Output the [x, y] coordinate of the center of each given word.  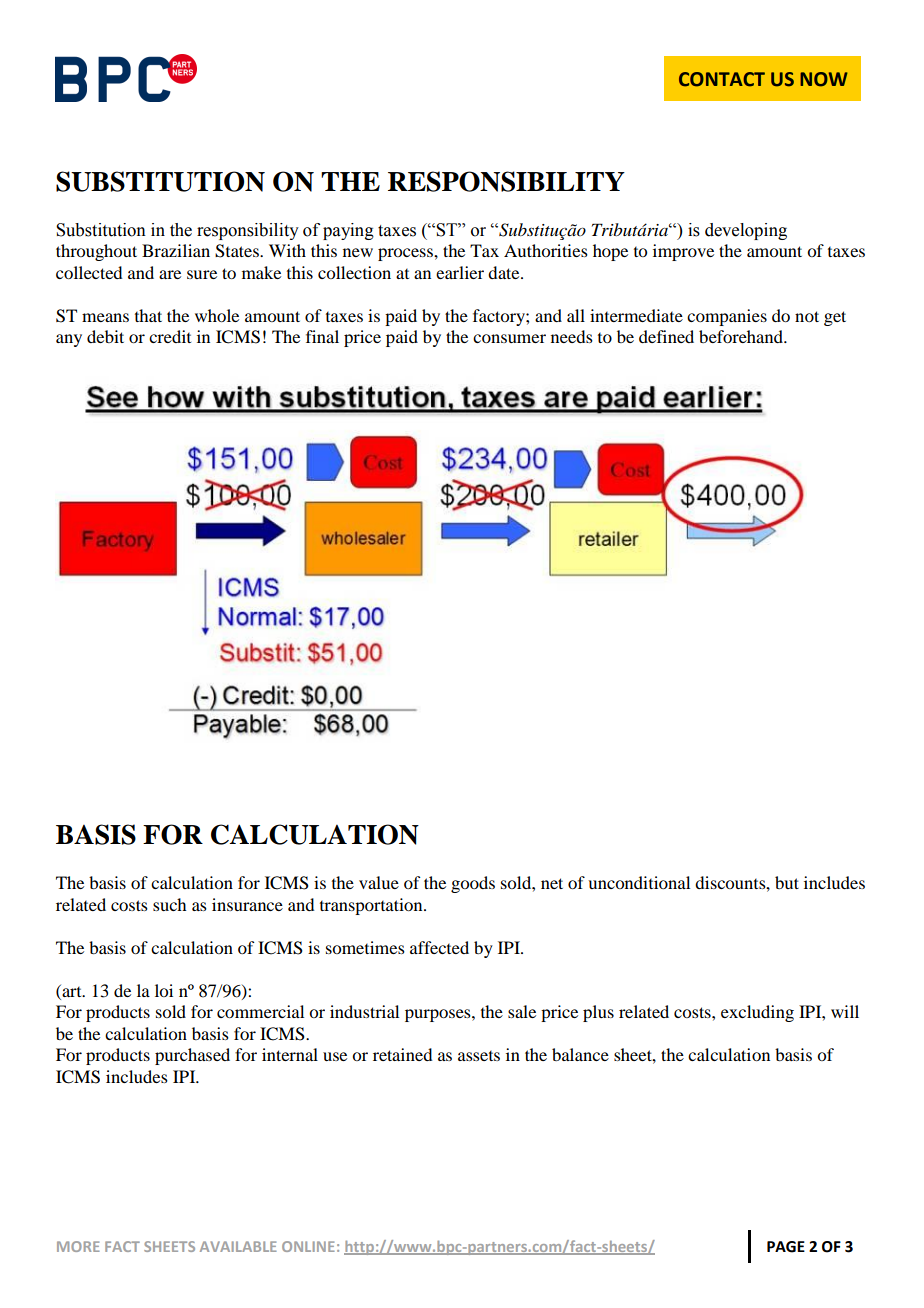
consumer [509, 338]
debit [105, 336]
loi [164, 990]
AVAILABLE [238, 1246]
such [169, 904]
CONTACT [722, 79]
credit [170, 336]
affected [439, 947]
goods [473, 884]
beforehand [742, 336]
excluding [757, 1013]
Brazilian [176, 250]
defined [666, 336]
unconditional [639, 882]
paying [348, 231]
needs [572, 336]
